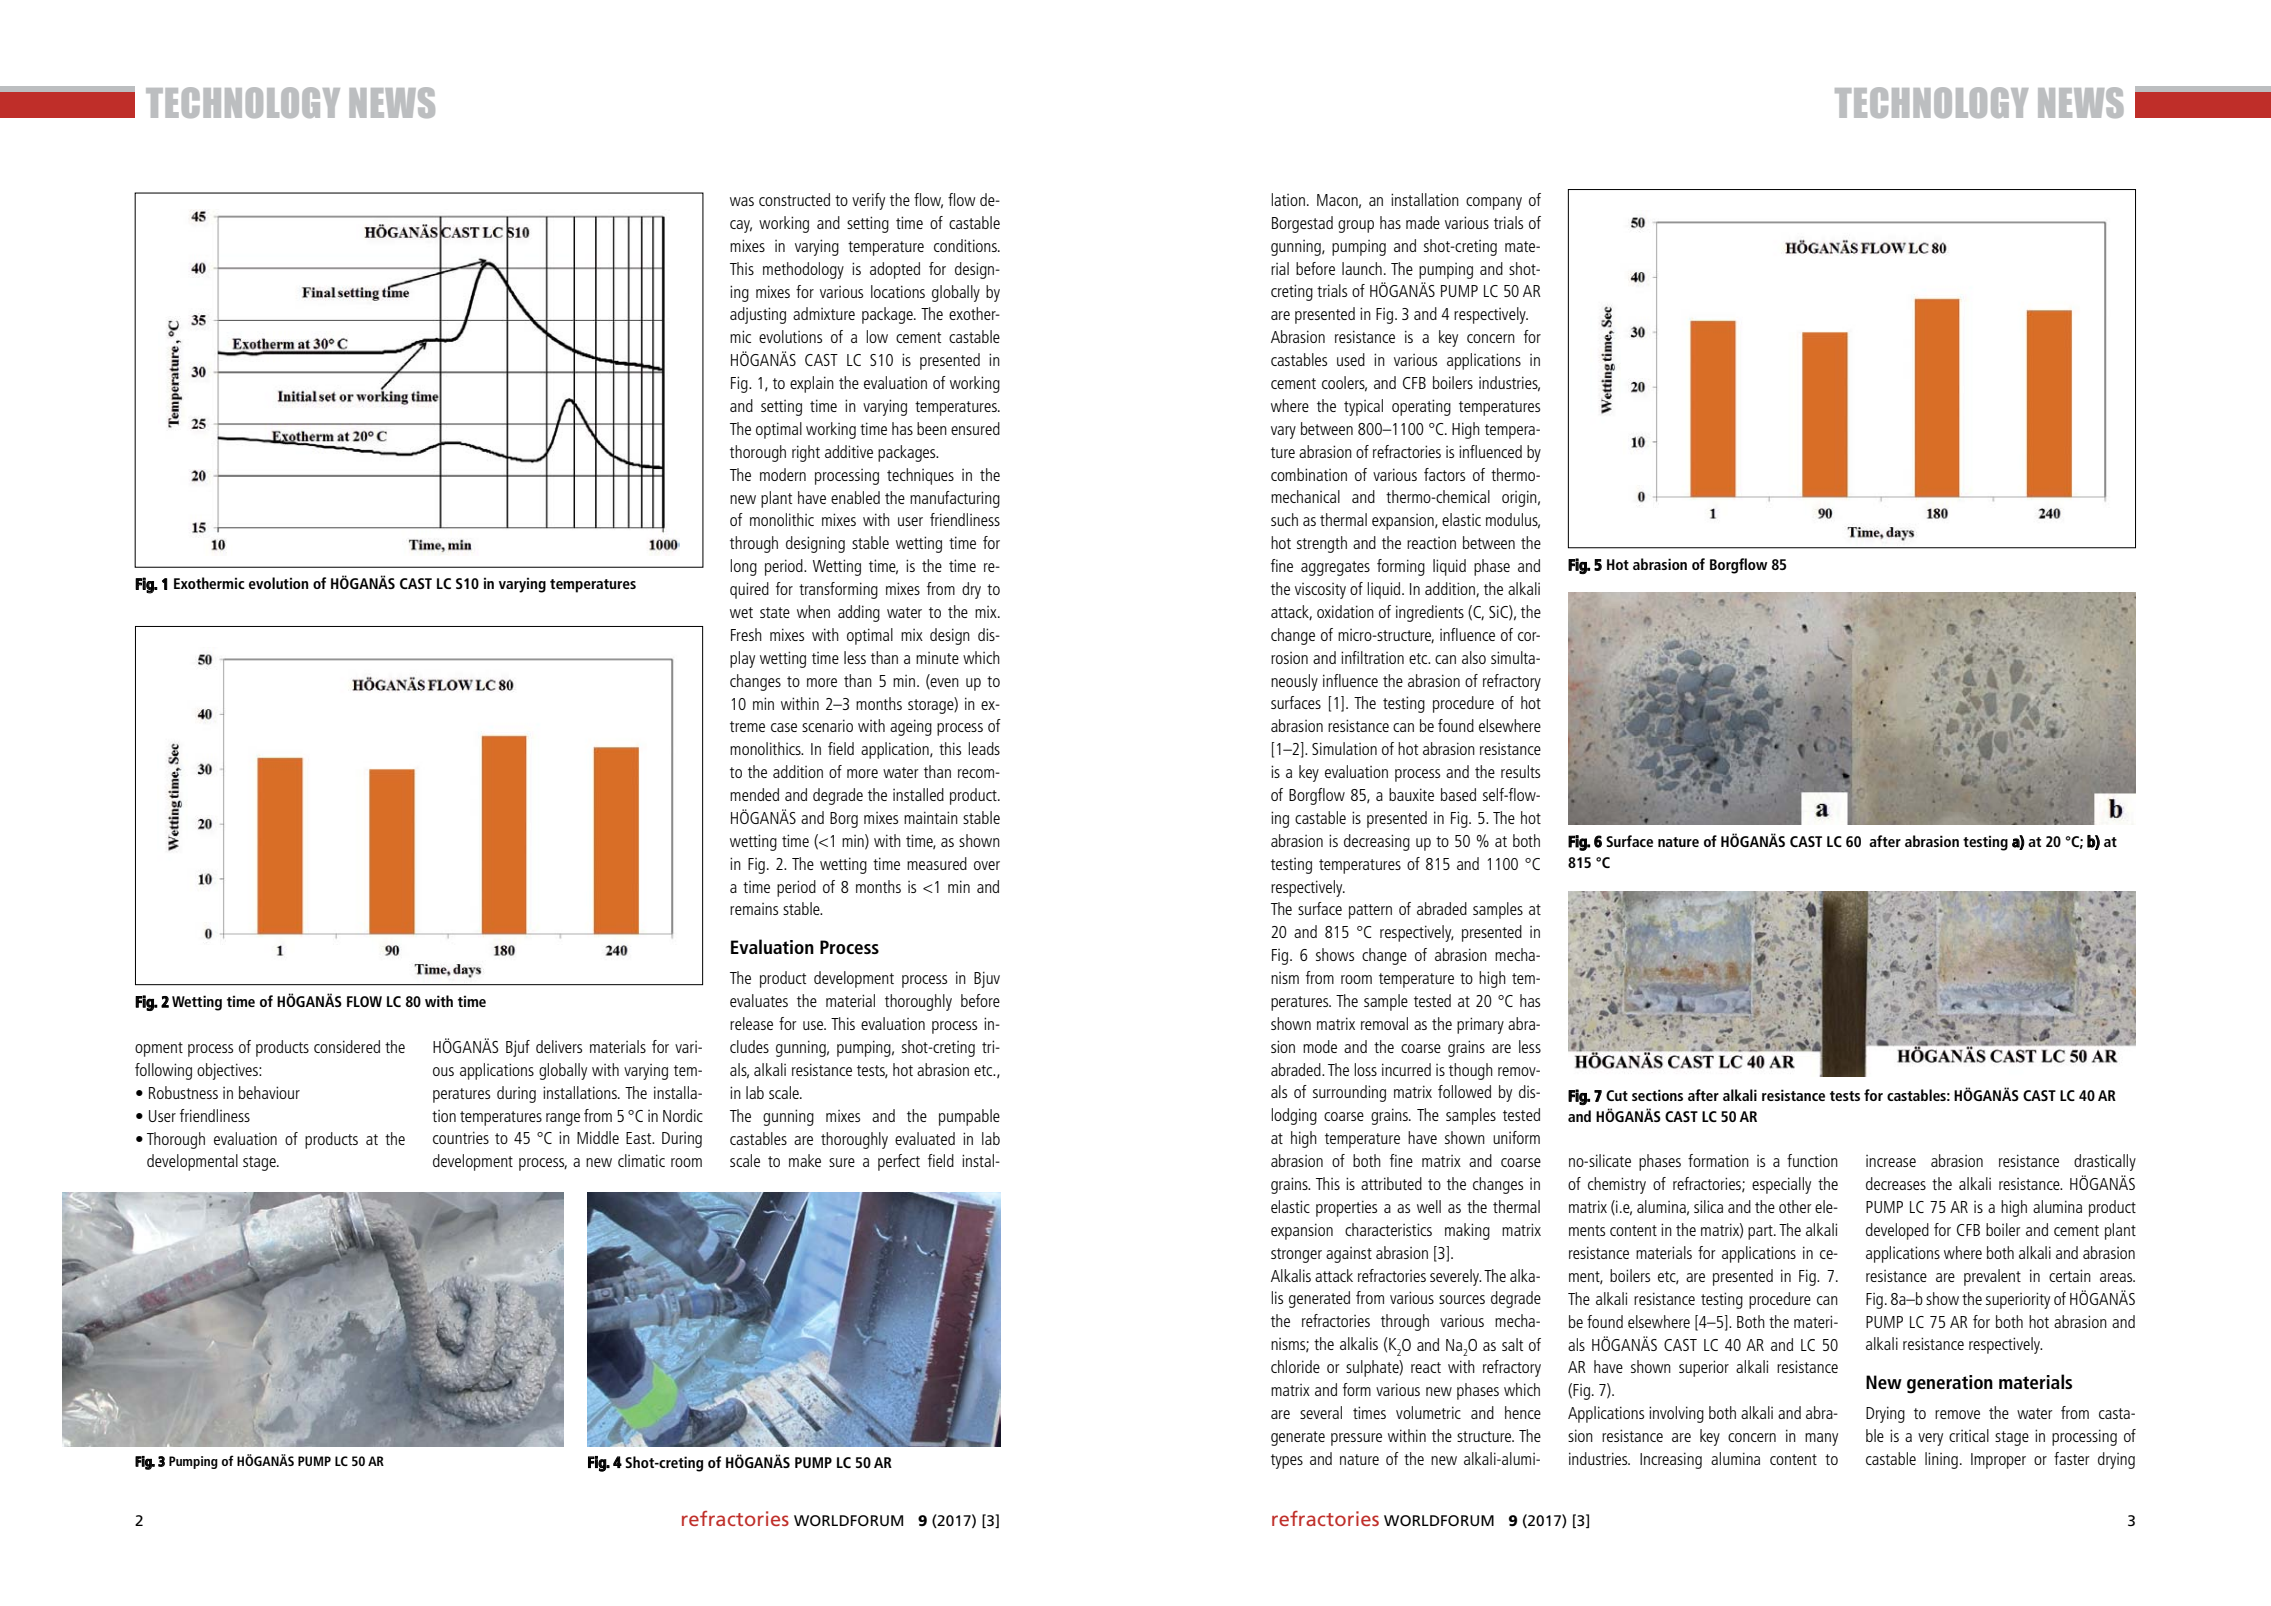 The image size is (2271, 1606). Describe the element at coordinates (641, 1160) in the screenshot. I see `climatic` at that location.
